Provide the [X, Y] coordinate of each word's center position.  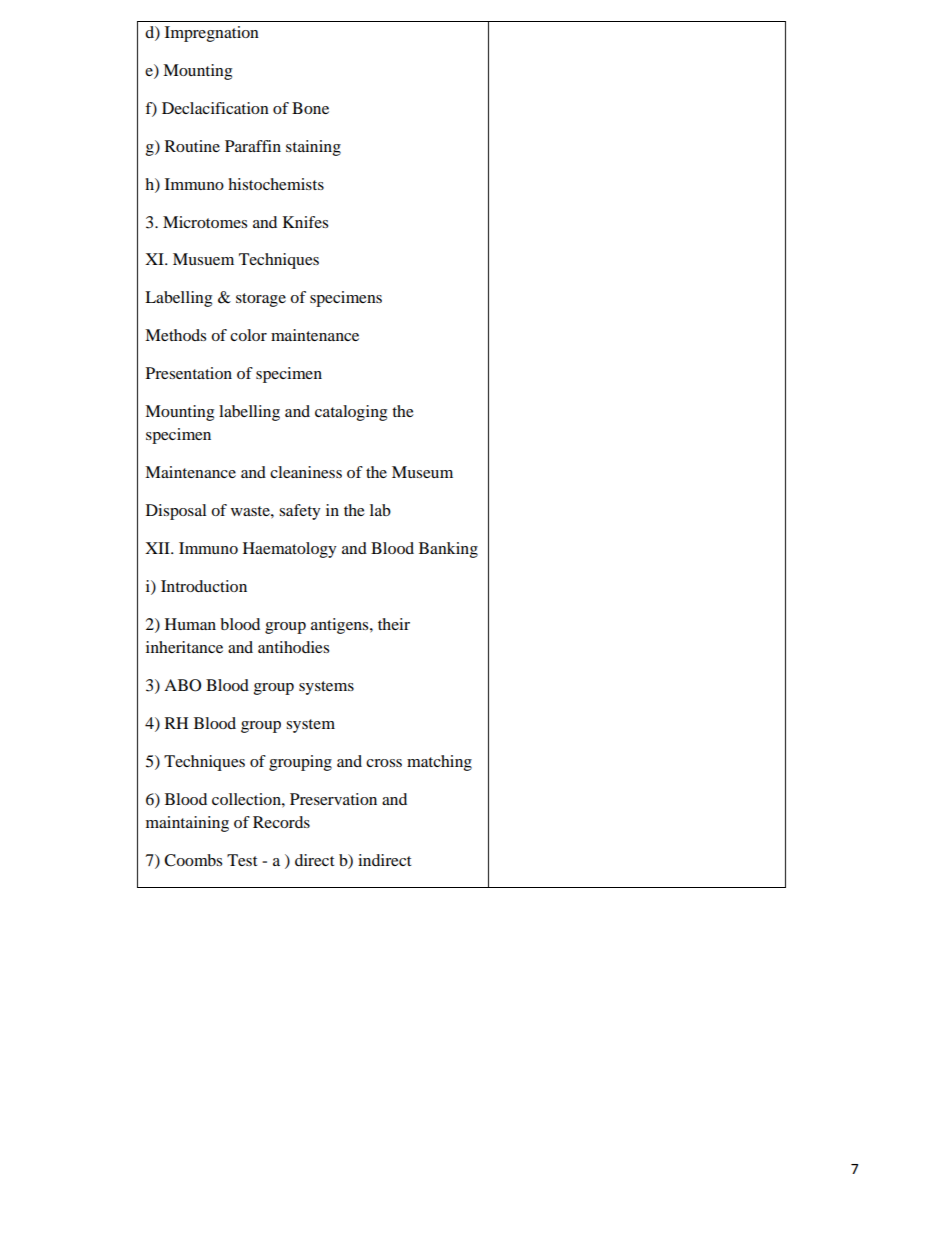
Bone [310, 108]
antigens [341, 626]
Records [281, 822]
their [394, 624]
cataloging [351, 413]
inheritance [184, 647]
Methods [175, 335]
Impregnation [212, 34]
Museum [422, 472]
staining [313, 148]
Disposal [176, 512]
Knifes [305, 222]
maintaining [187, 824]
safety [299, 512]
